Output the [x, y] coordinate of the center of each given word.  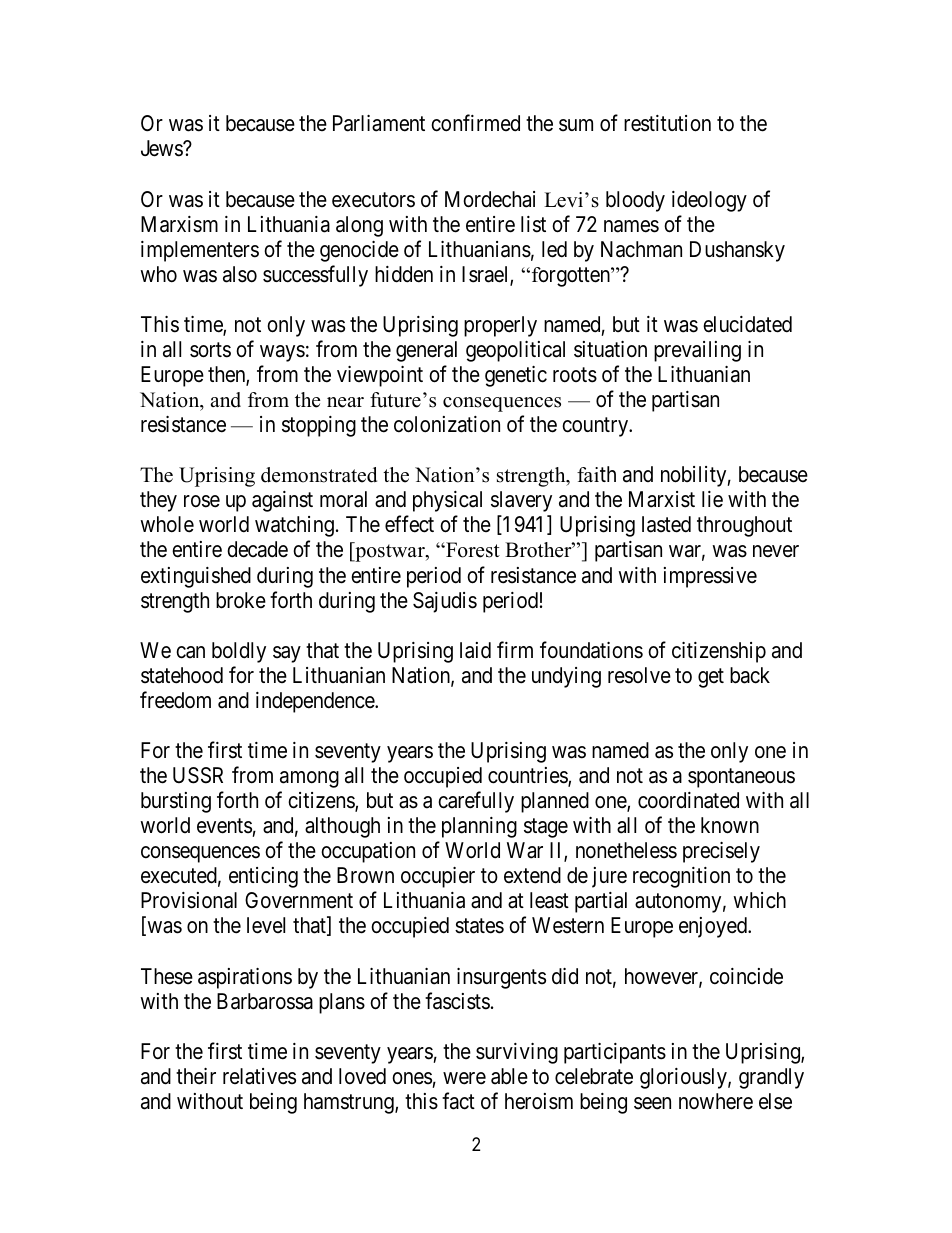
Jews [162, 148]
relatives [259, 1076]
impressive [710, 577]
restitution [667, 123]
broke [241, 600]
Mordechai [490, 199]
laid [475, 650]
